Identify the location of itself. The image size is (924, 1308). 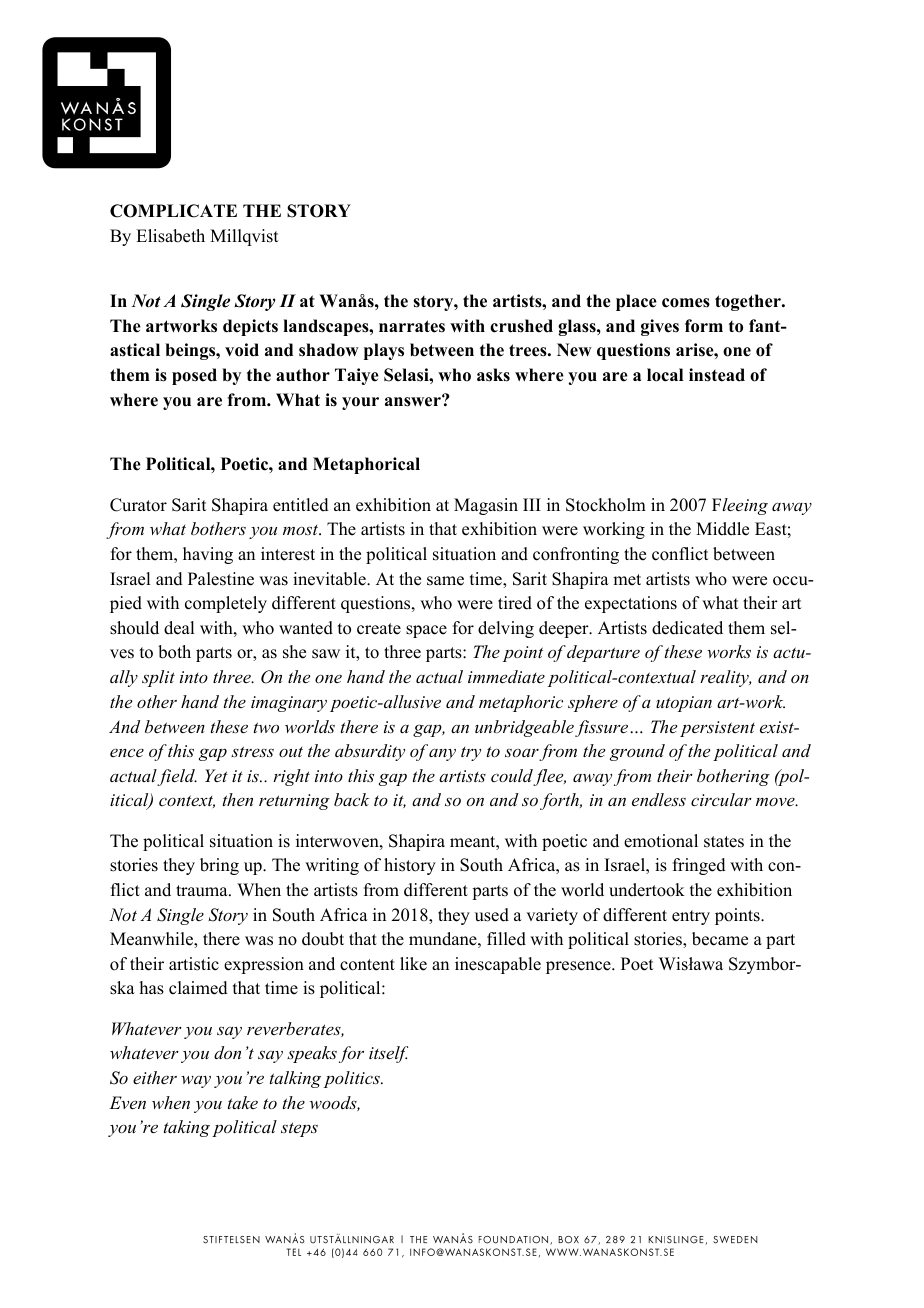
(388, 1054).
